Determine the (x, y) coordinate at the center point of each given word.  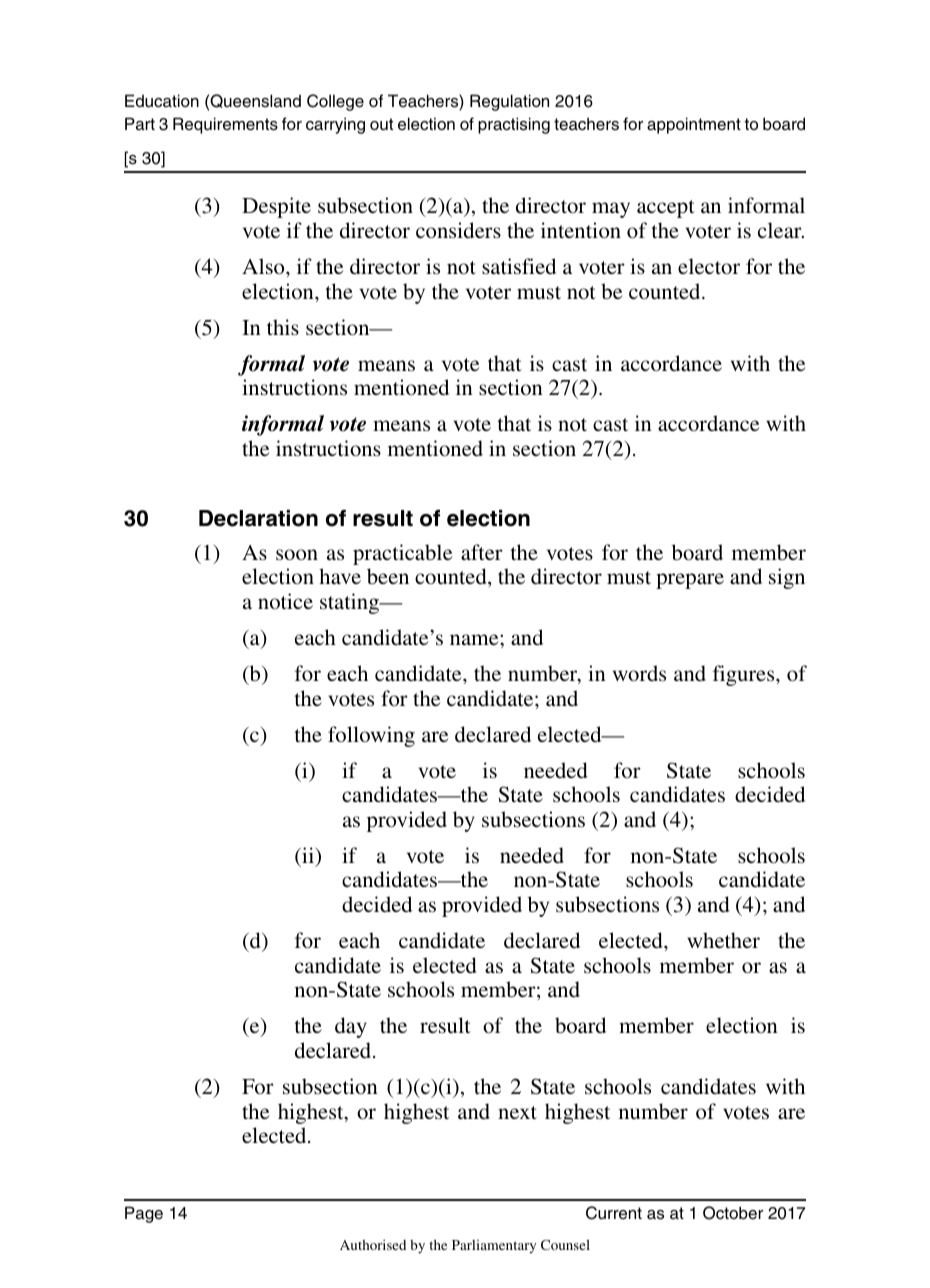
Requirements (225, 125)
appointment (694, 125)
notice (285, 601)
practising (514, 125)
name (475, 639)
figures (745, 675)
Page (144, 1214)
